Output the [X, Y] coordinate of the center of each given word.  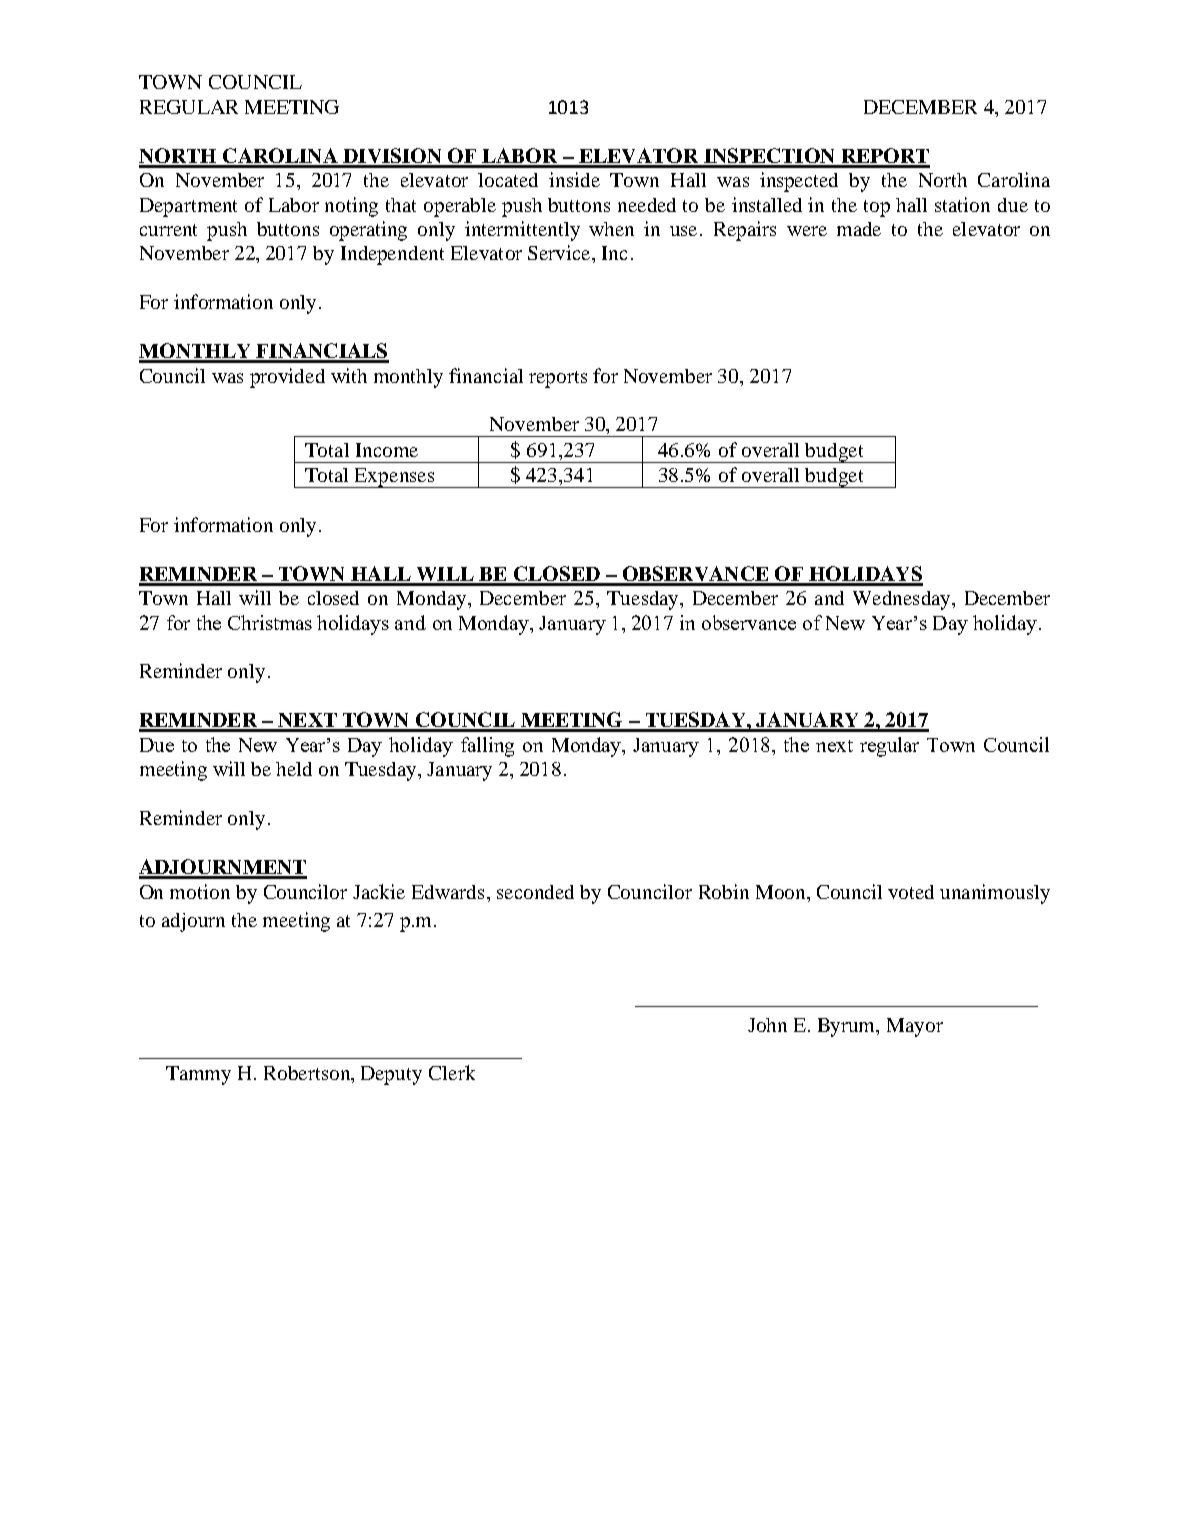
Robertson [308, 1073]
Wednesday [903, 600]
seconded [535, 892]
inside [574, 179]
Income [387, 450]
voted [911, 892]
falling [487, 747]
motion [200, 891]
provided [287, 378]
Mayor [915, 1027]
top [877, 208]
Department [188, 207]
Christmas [270, 622]
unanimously [995, 894]
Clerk [452, 1072]
